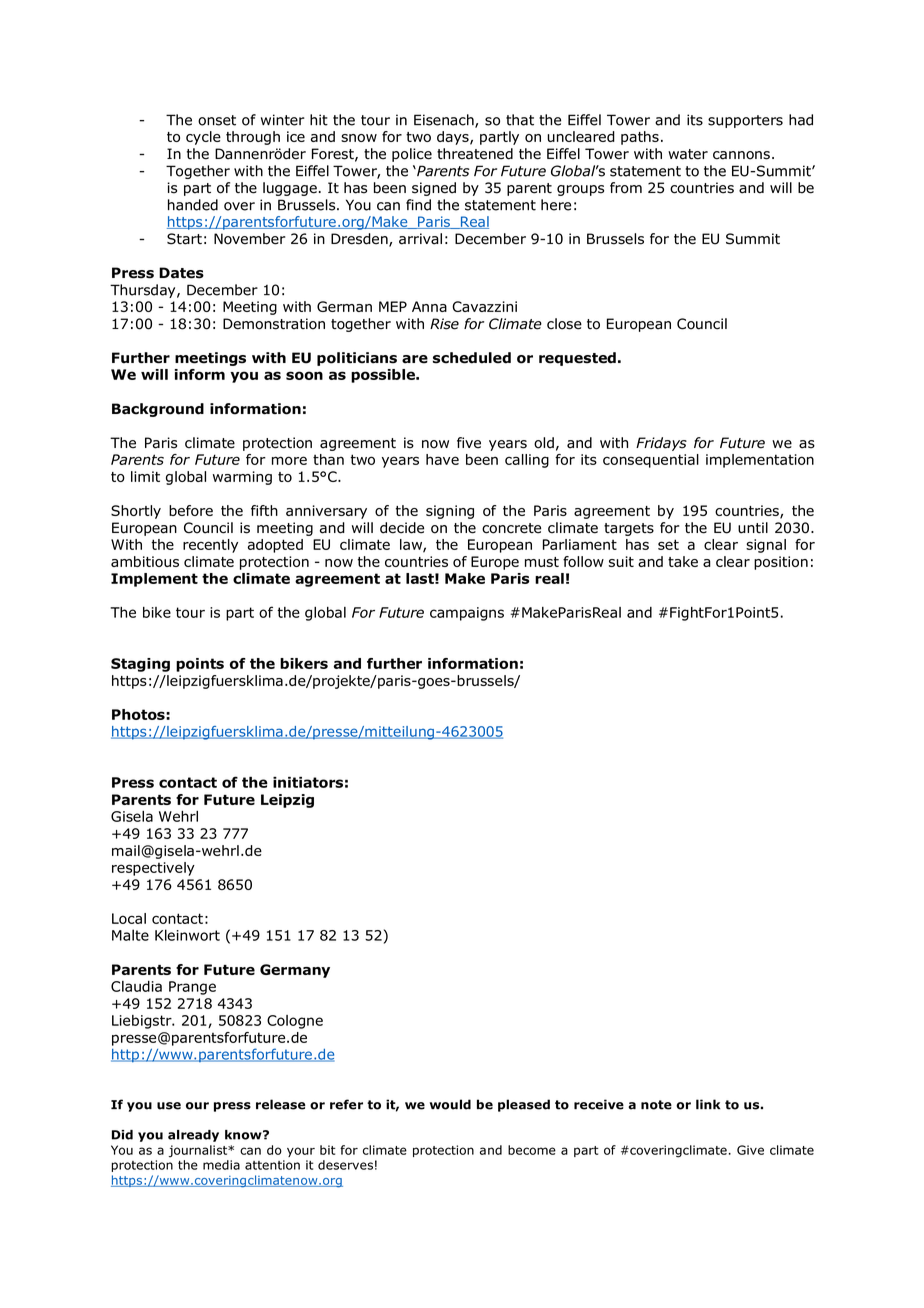 This page has width=924, height=1308. What do you see at coordinates (472, 358) in the page?
I see `scheduled` at bounding box center [472, 358].
